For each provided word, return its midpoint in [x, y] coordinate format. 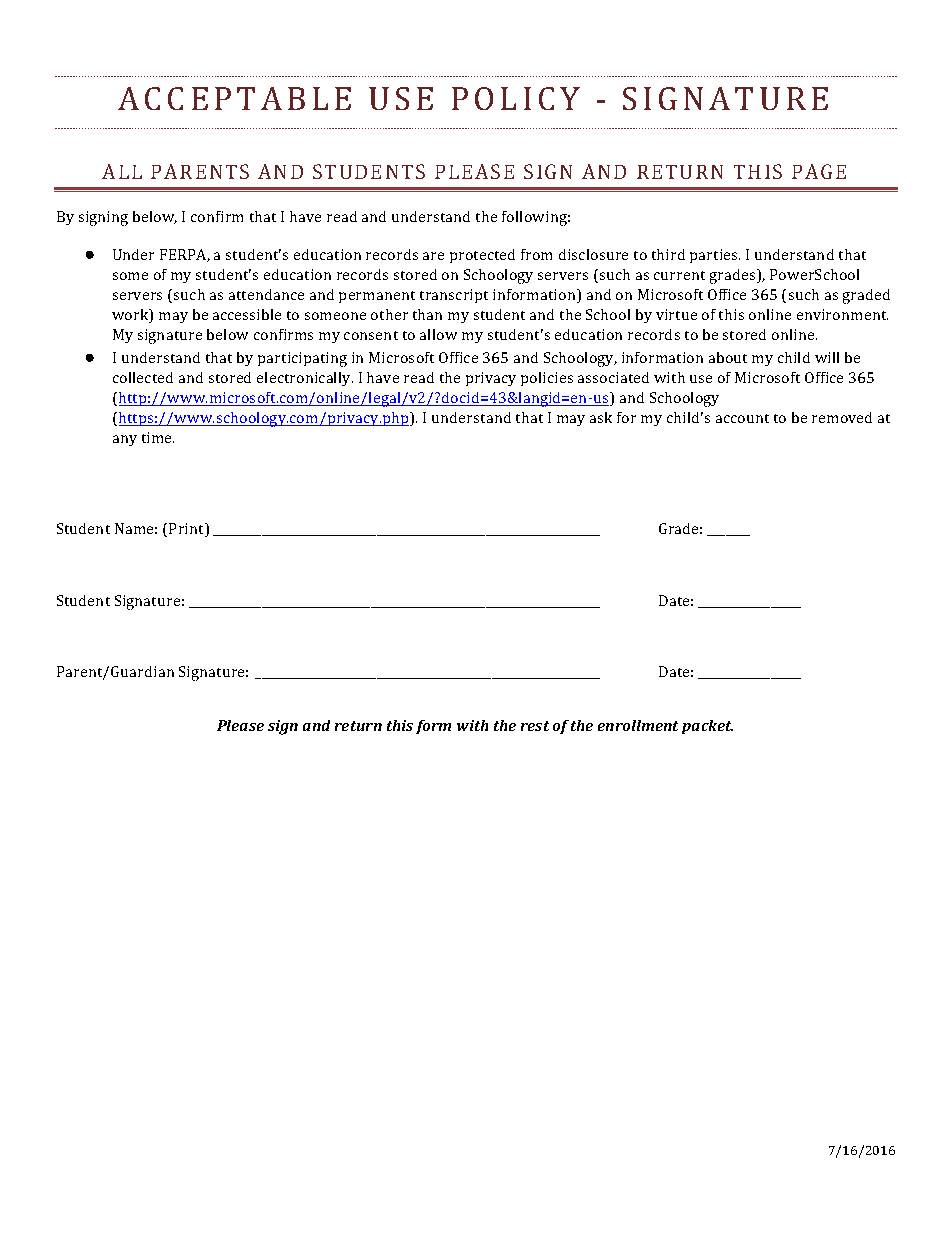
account [742, 418]
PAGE [819, 171]
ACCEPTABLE [234, 98]
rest [535, 726]
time [158, 437]
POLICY [516, 98]
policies [547, 379]
